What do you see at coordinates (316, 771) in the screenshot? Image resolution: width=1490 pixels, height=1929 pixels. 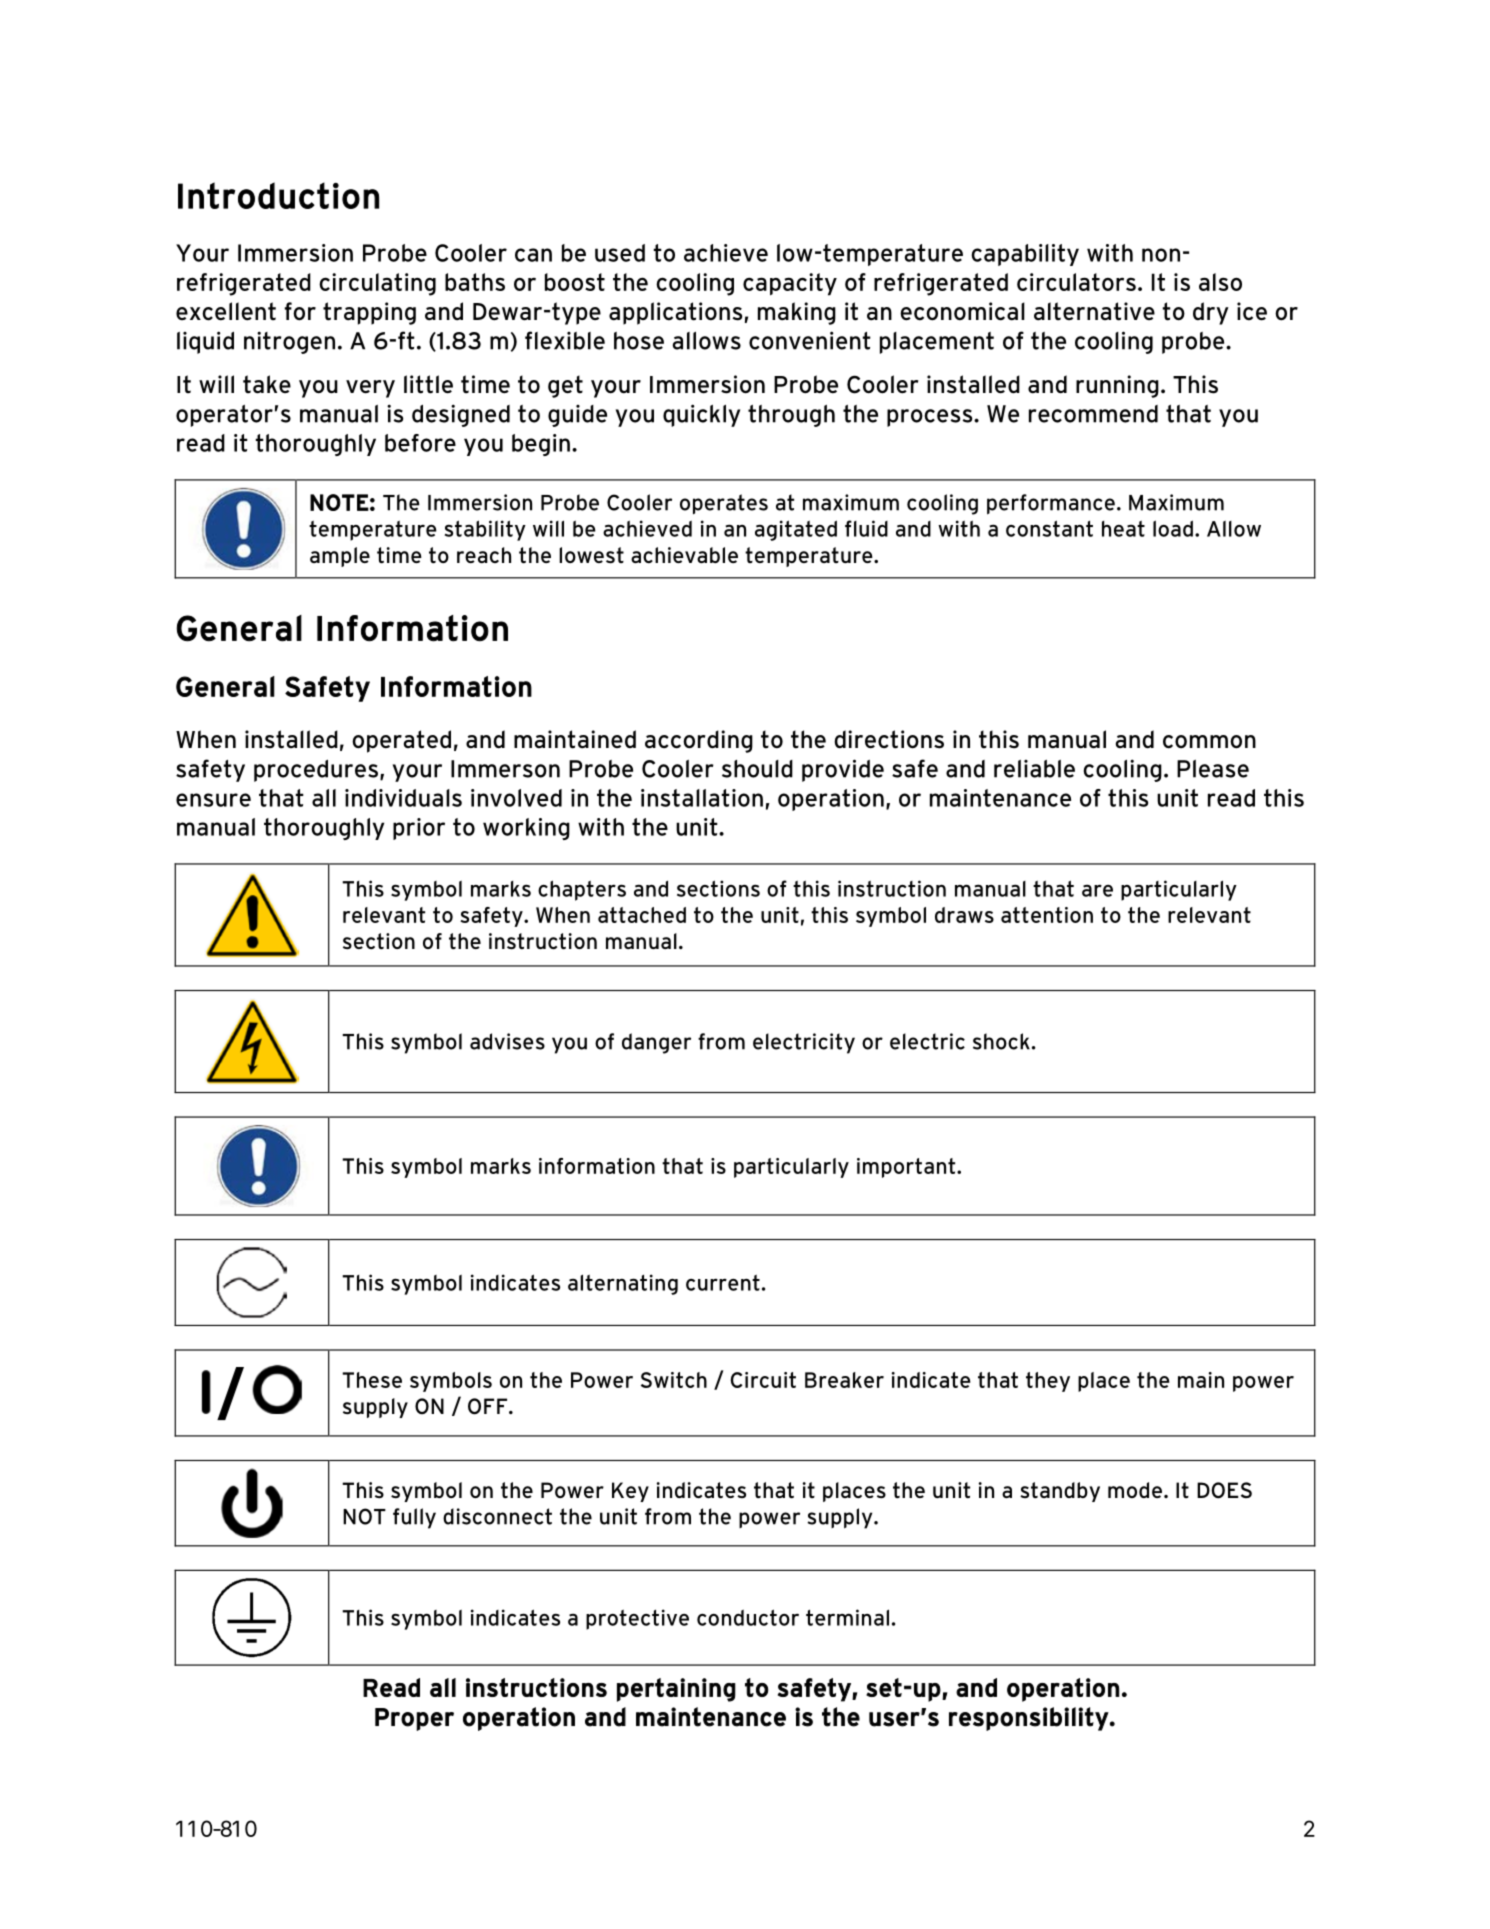 I see `procedures` at bounding box center [316, 771].
